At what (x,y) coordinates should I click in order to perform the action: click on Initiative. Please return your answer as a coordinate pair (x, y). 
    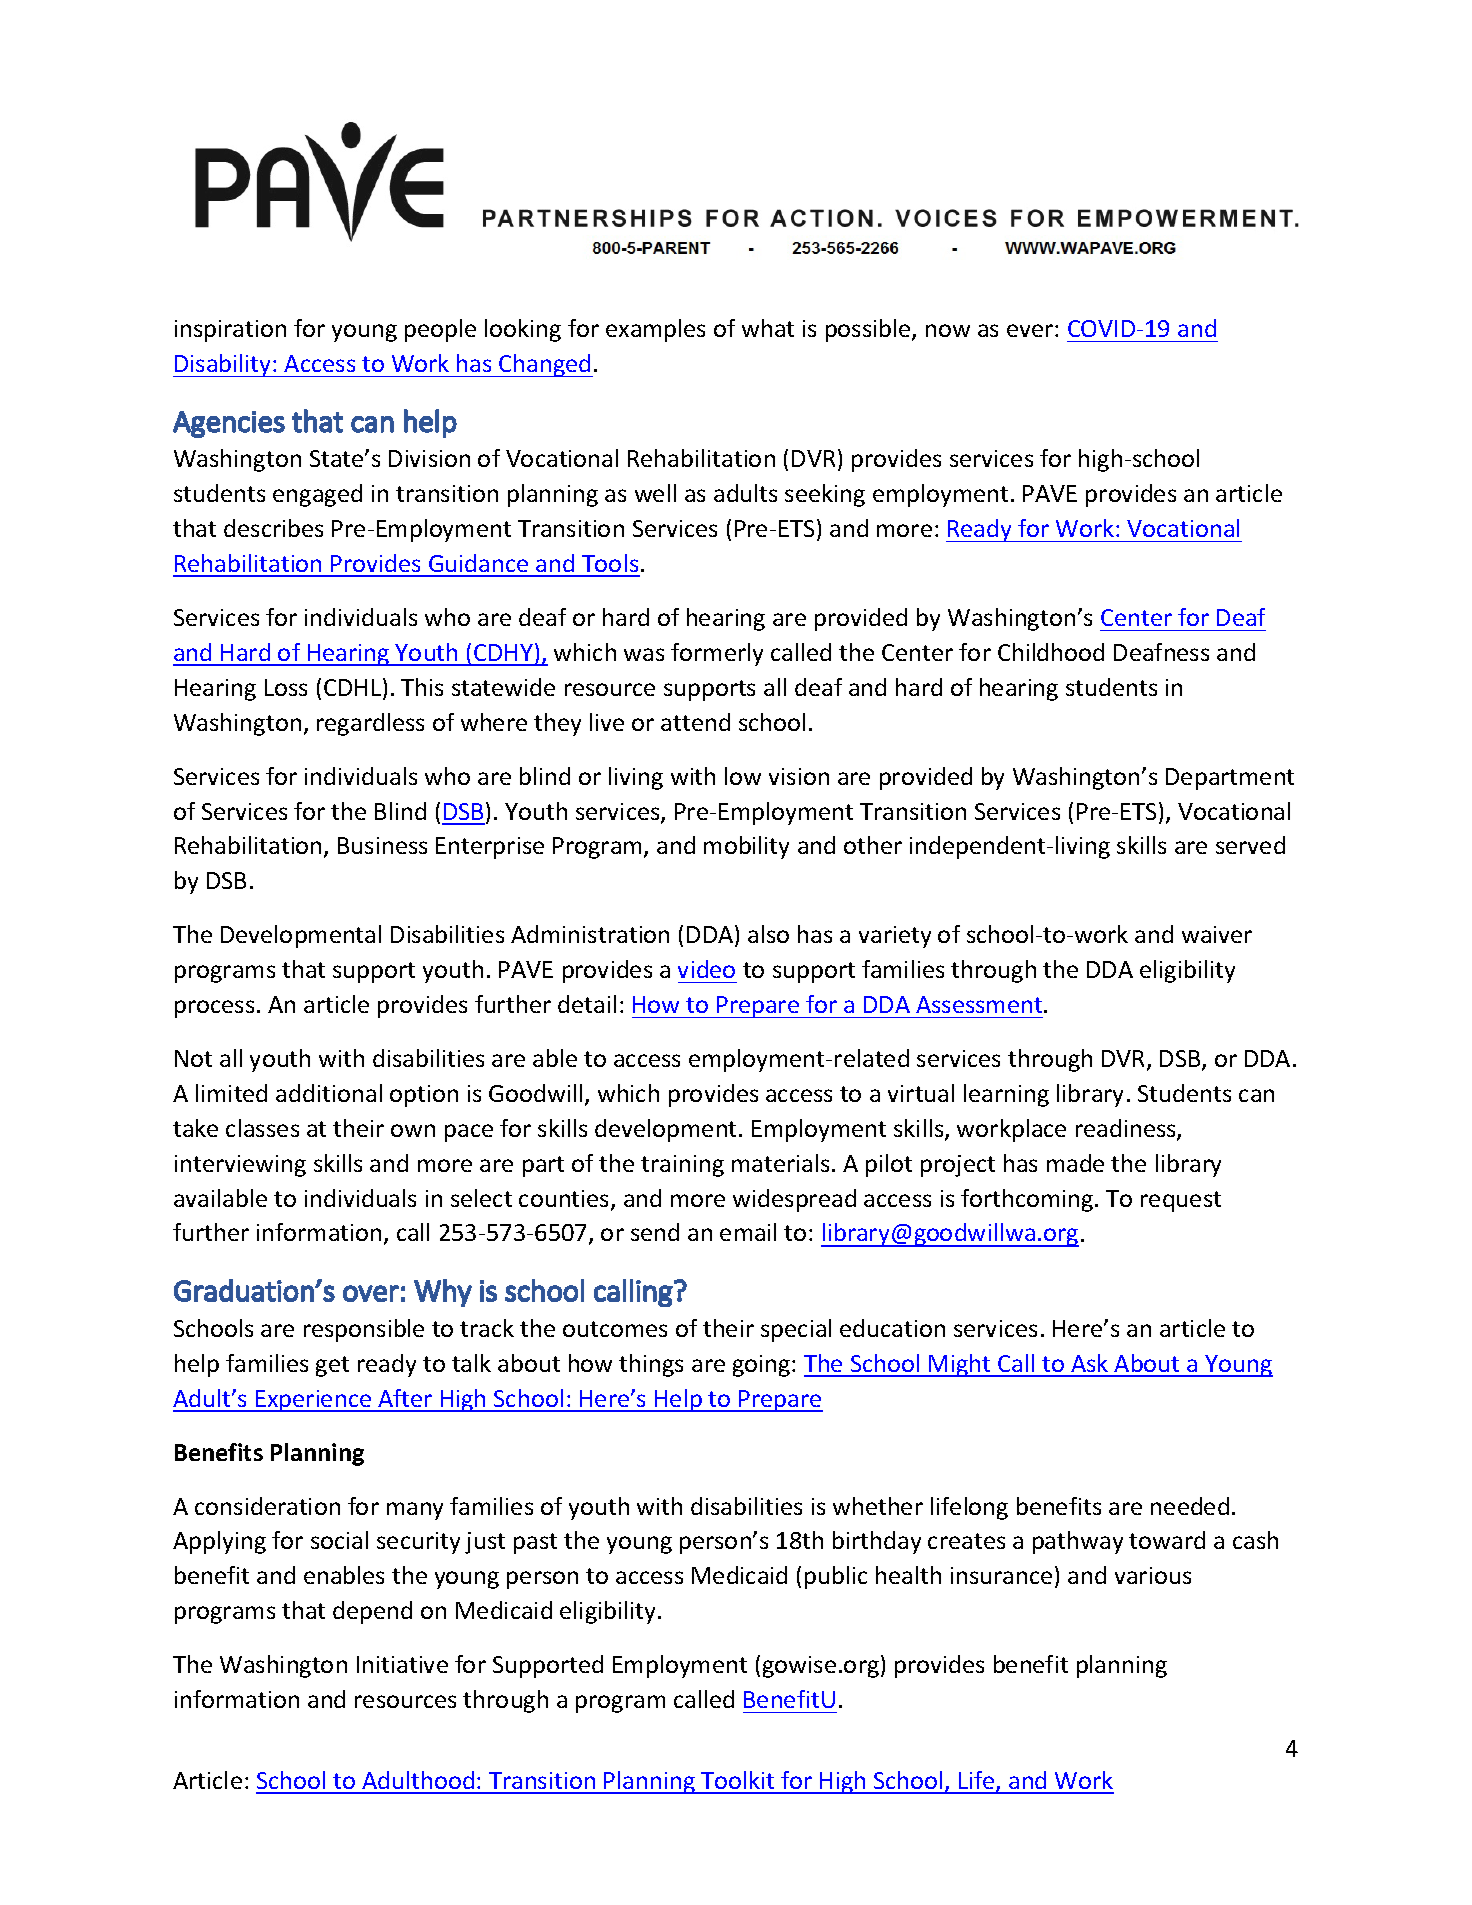
    Looking at the image, I should click on (402, 1664).
